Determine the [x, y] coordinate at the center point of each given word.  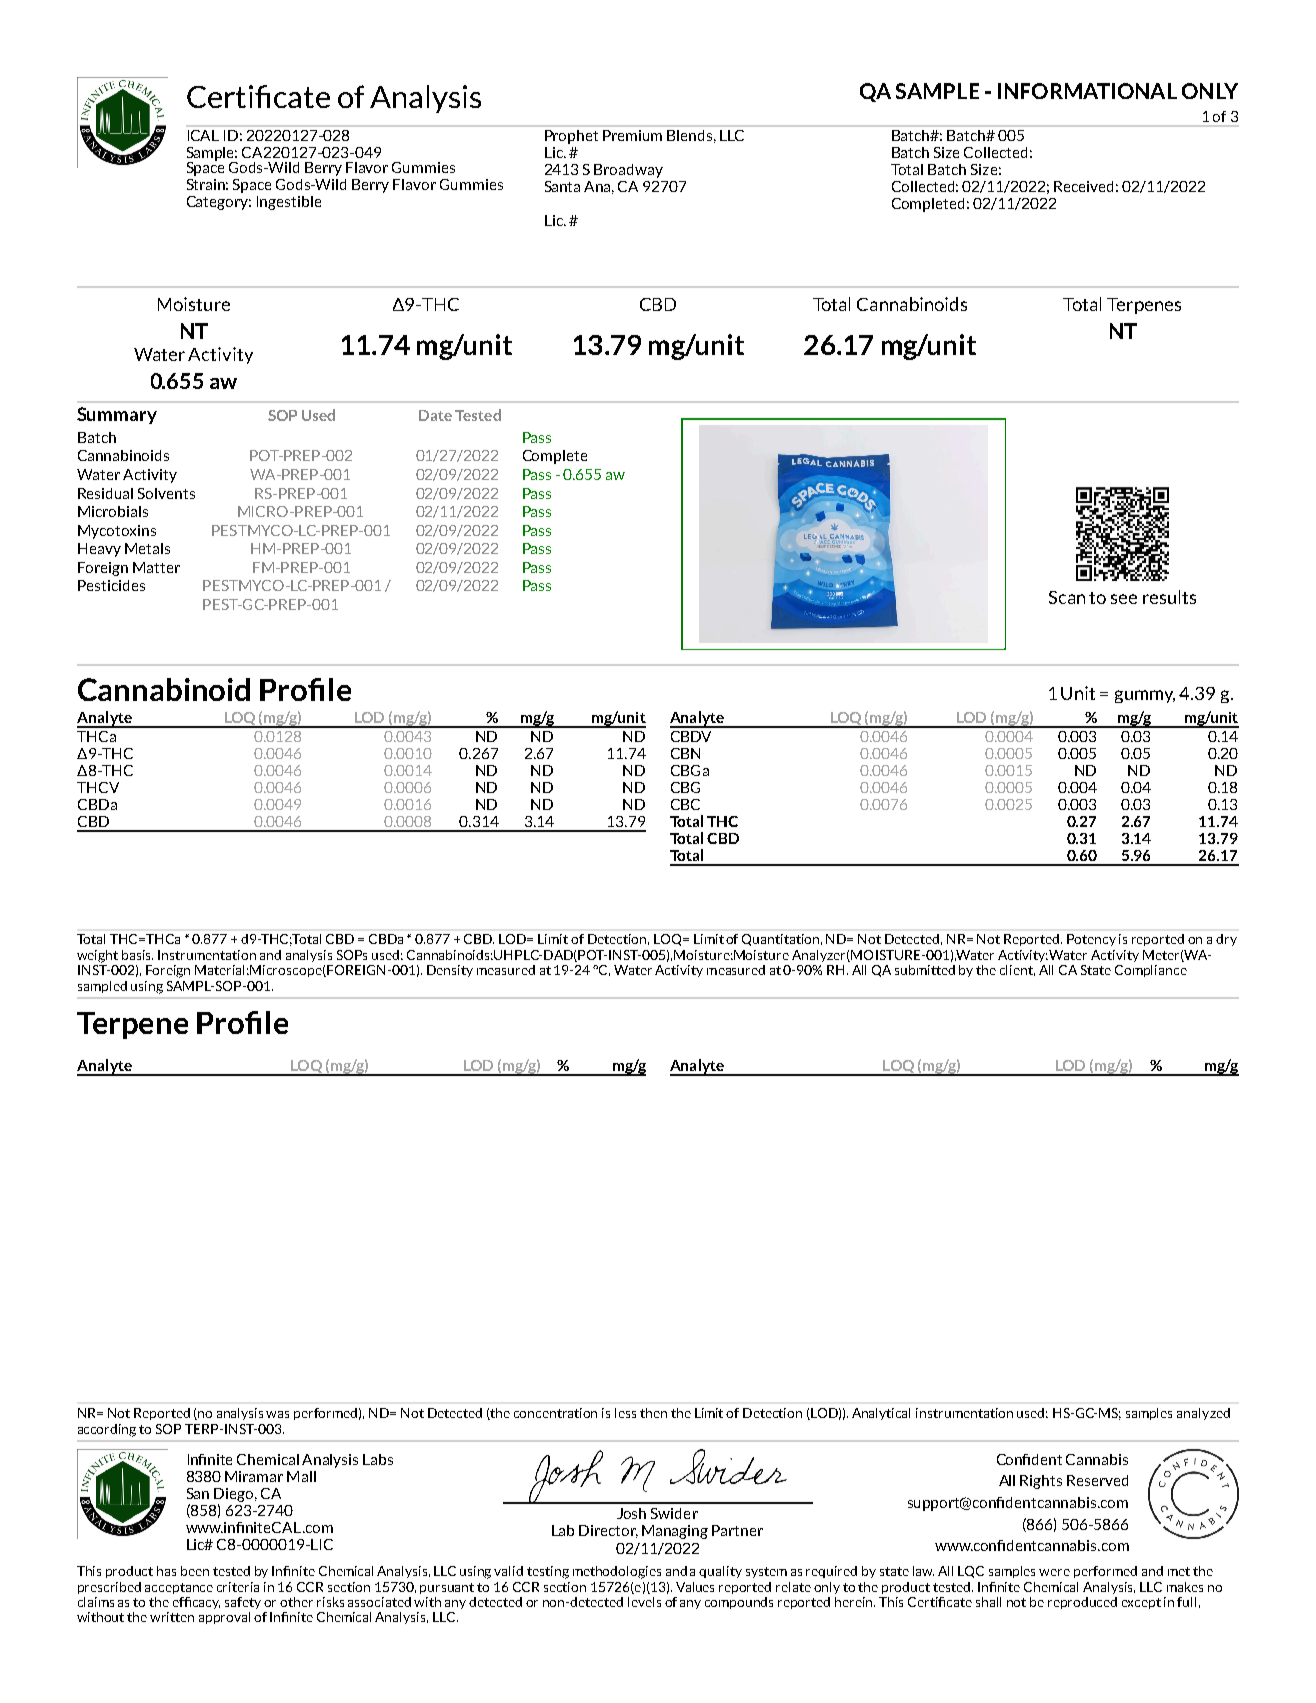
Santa [562, 186]
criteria [238, 1587]
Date [435, 415]
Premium [632, 135]
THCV [98, 787]
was [277, 1414]
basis [137, 955]
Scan [1067, 597]
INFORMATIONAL [1087, 91]
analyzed [1203, 1414]
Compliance [1151, 971]
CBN [685, 753]
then [653, 1413]
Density [450, 971]
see [1124, 599]
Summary [117, 415]
